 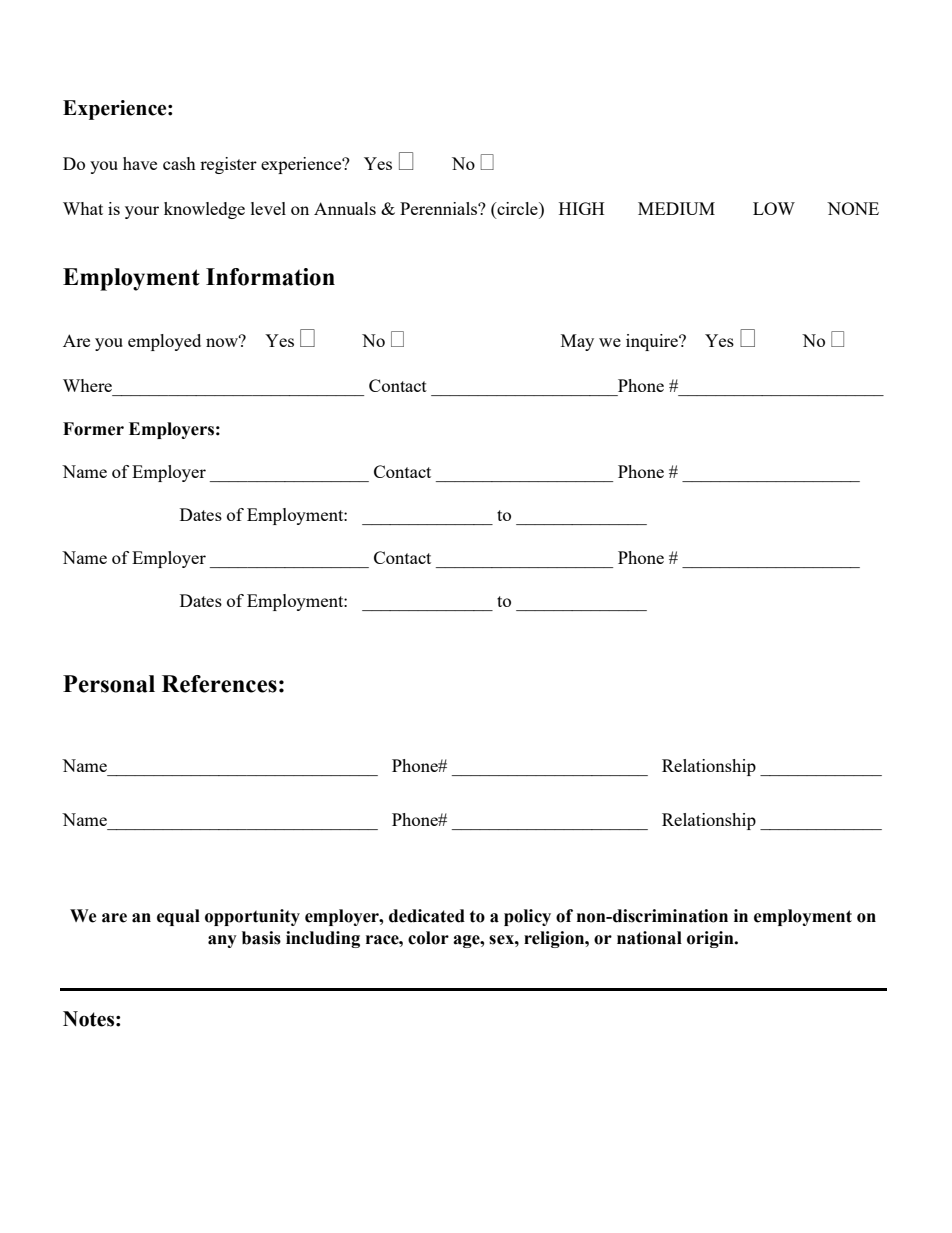 I want to click on MEDIUM, so click(x=676, y=208).
